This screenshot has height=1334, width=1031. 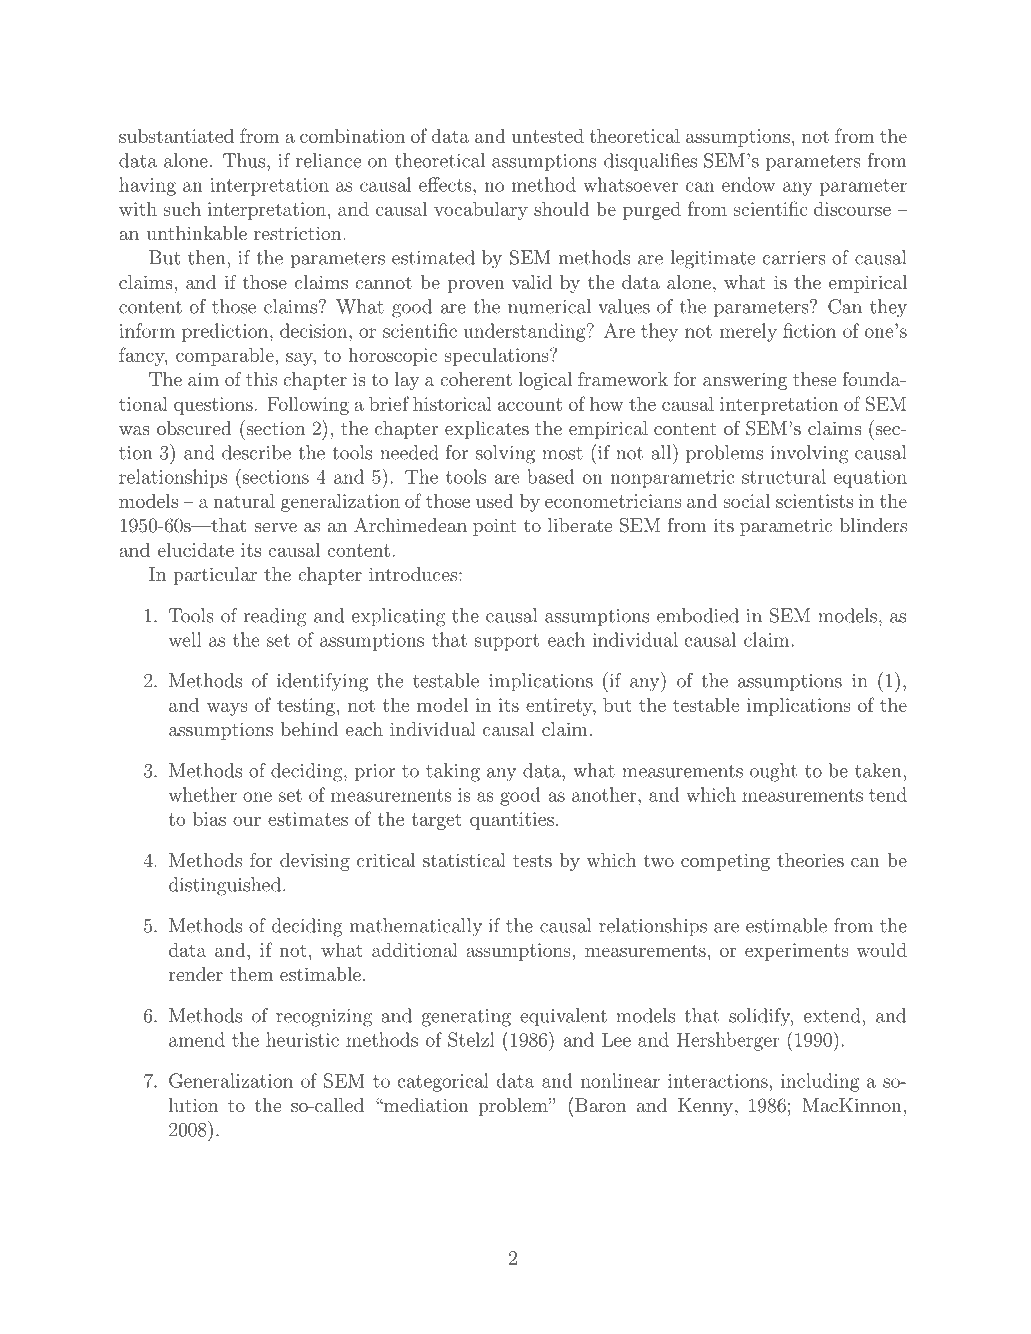 What do you see at coordinates (245, 160) in the screenshot?
I see `Thus` at bounding box center [245, 160].
